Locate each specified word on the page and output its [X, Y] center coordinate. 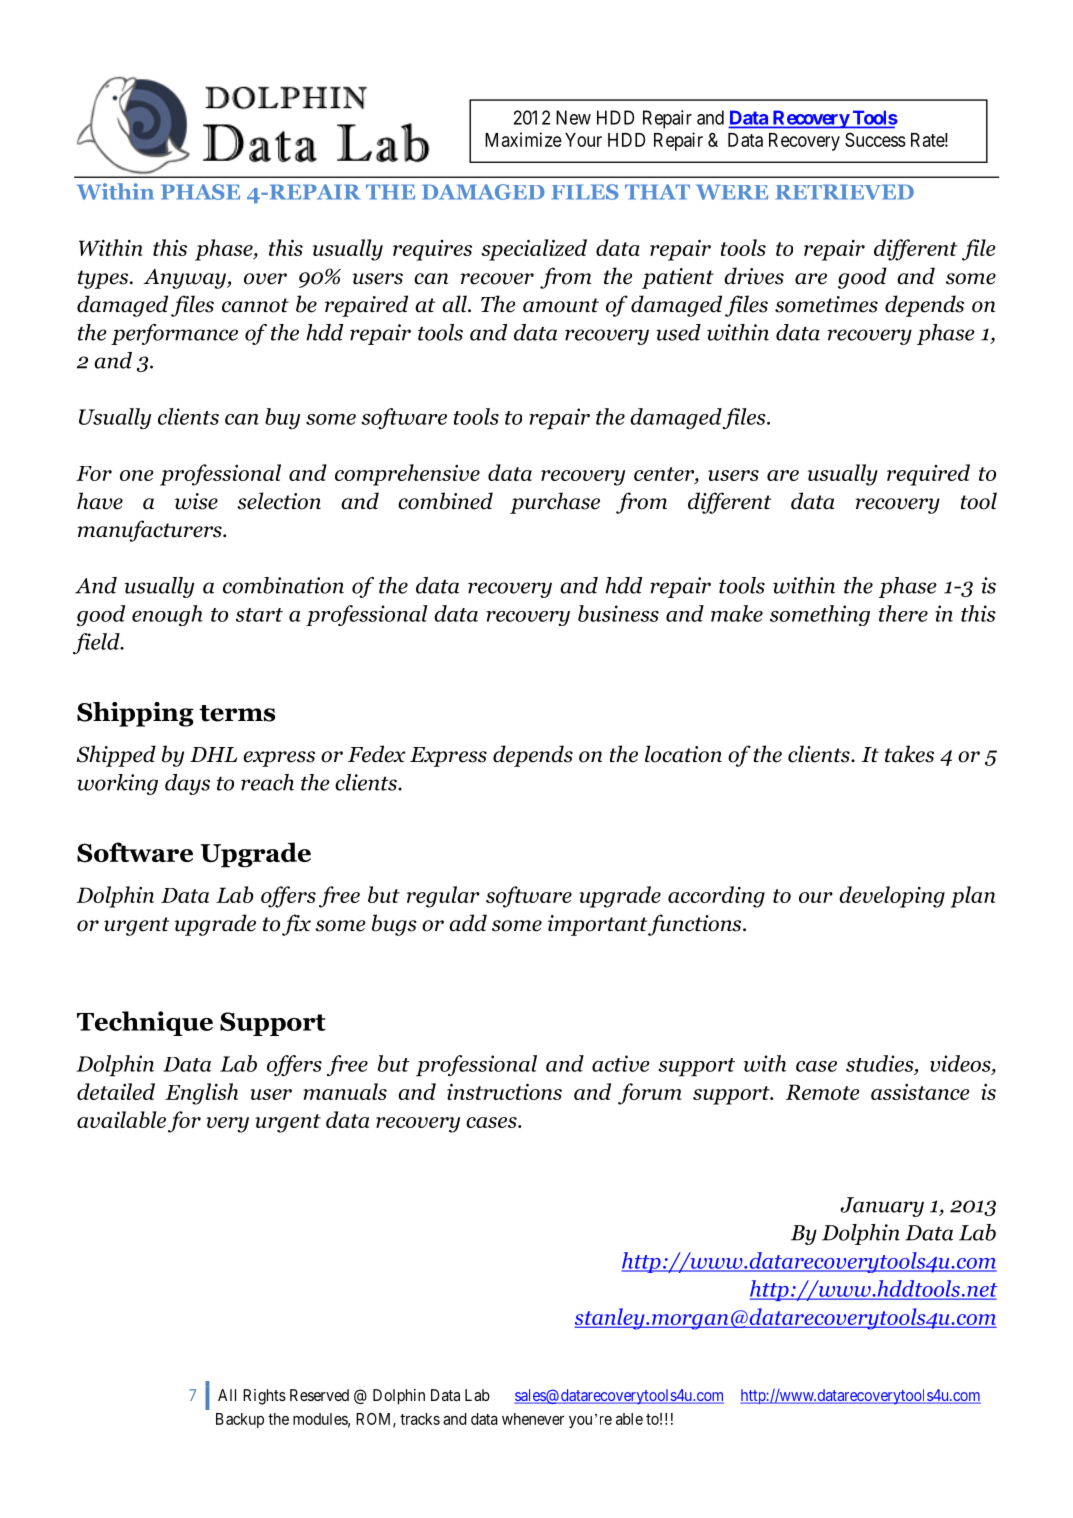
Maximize [523, 139]
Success [875, 139]
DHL [213, 754]
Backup [240, 1420]
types [104, 279]
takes [909, 754]
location [683, 754]
